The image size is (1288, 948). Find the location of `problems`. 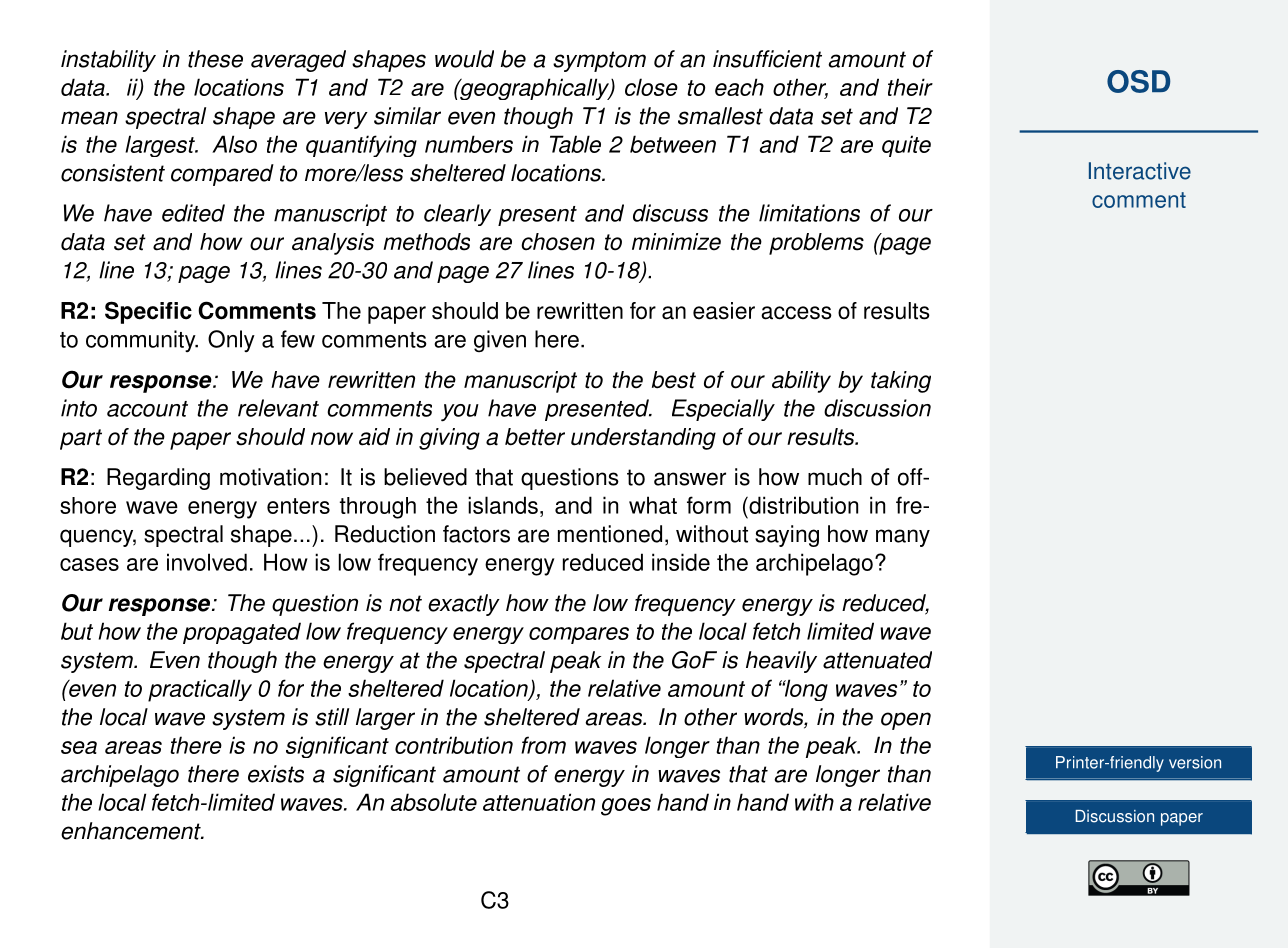

problems is located at coordinates (816, 244).
